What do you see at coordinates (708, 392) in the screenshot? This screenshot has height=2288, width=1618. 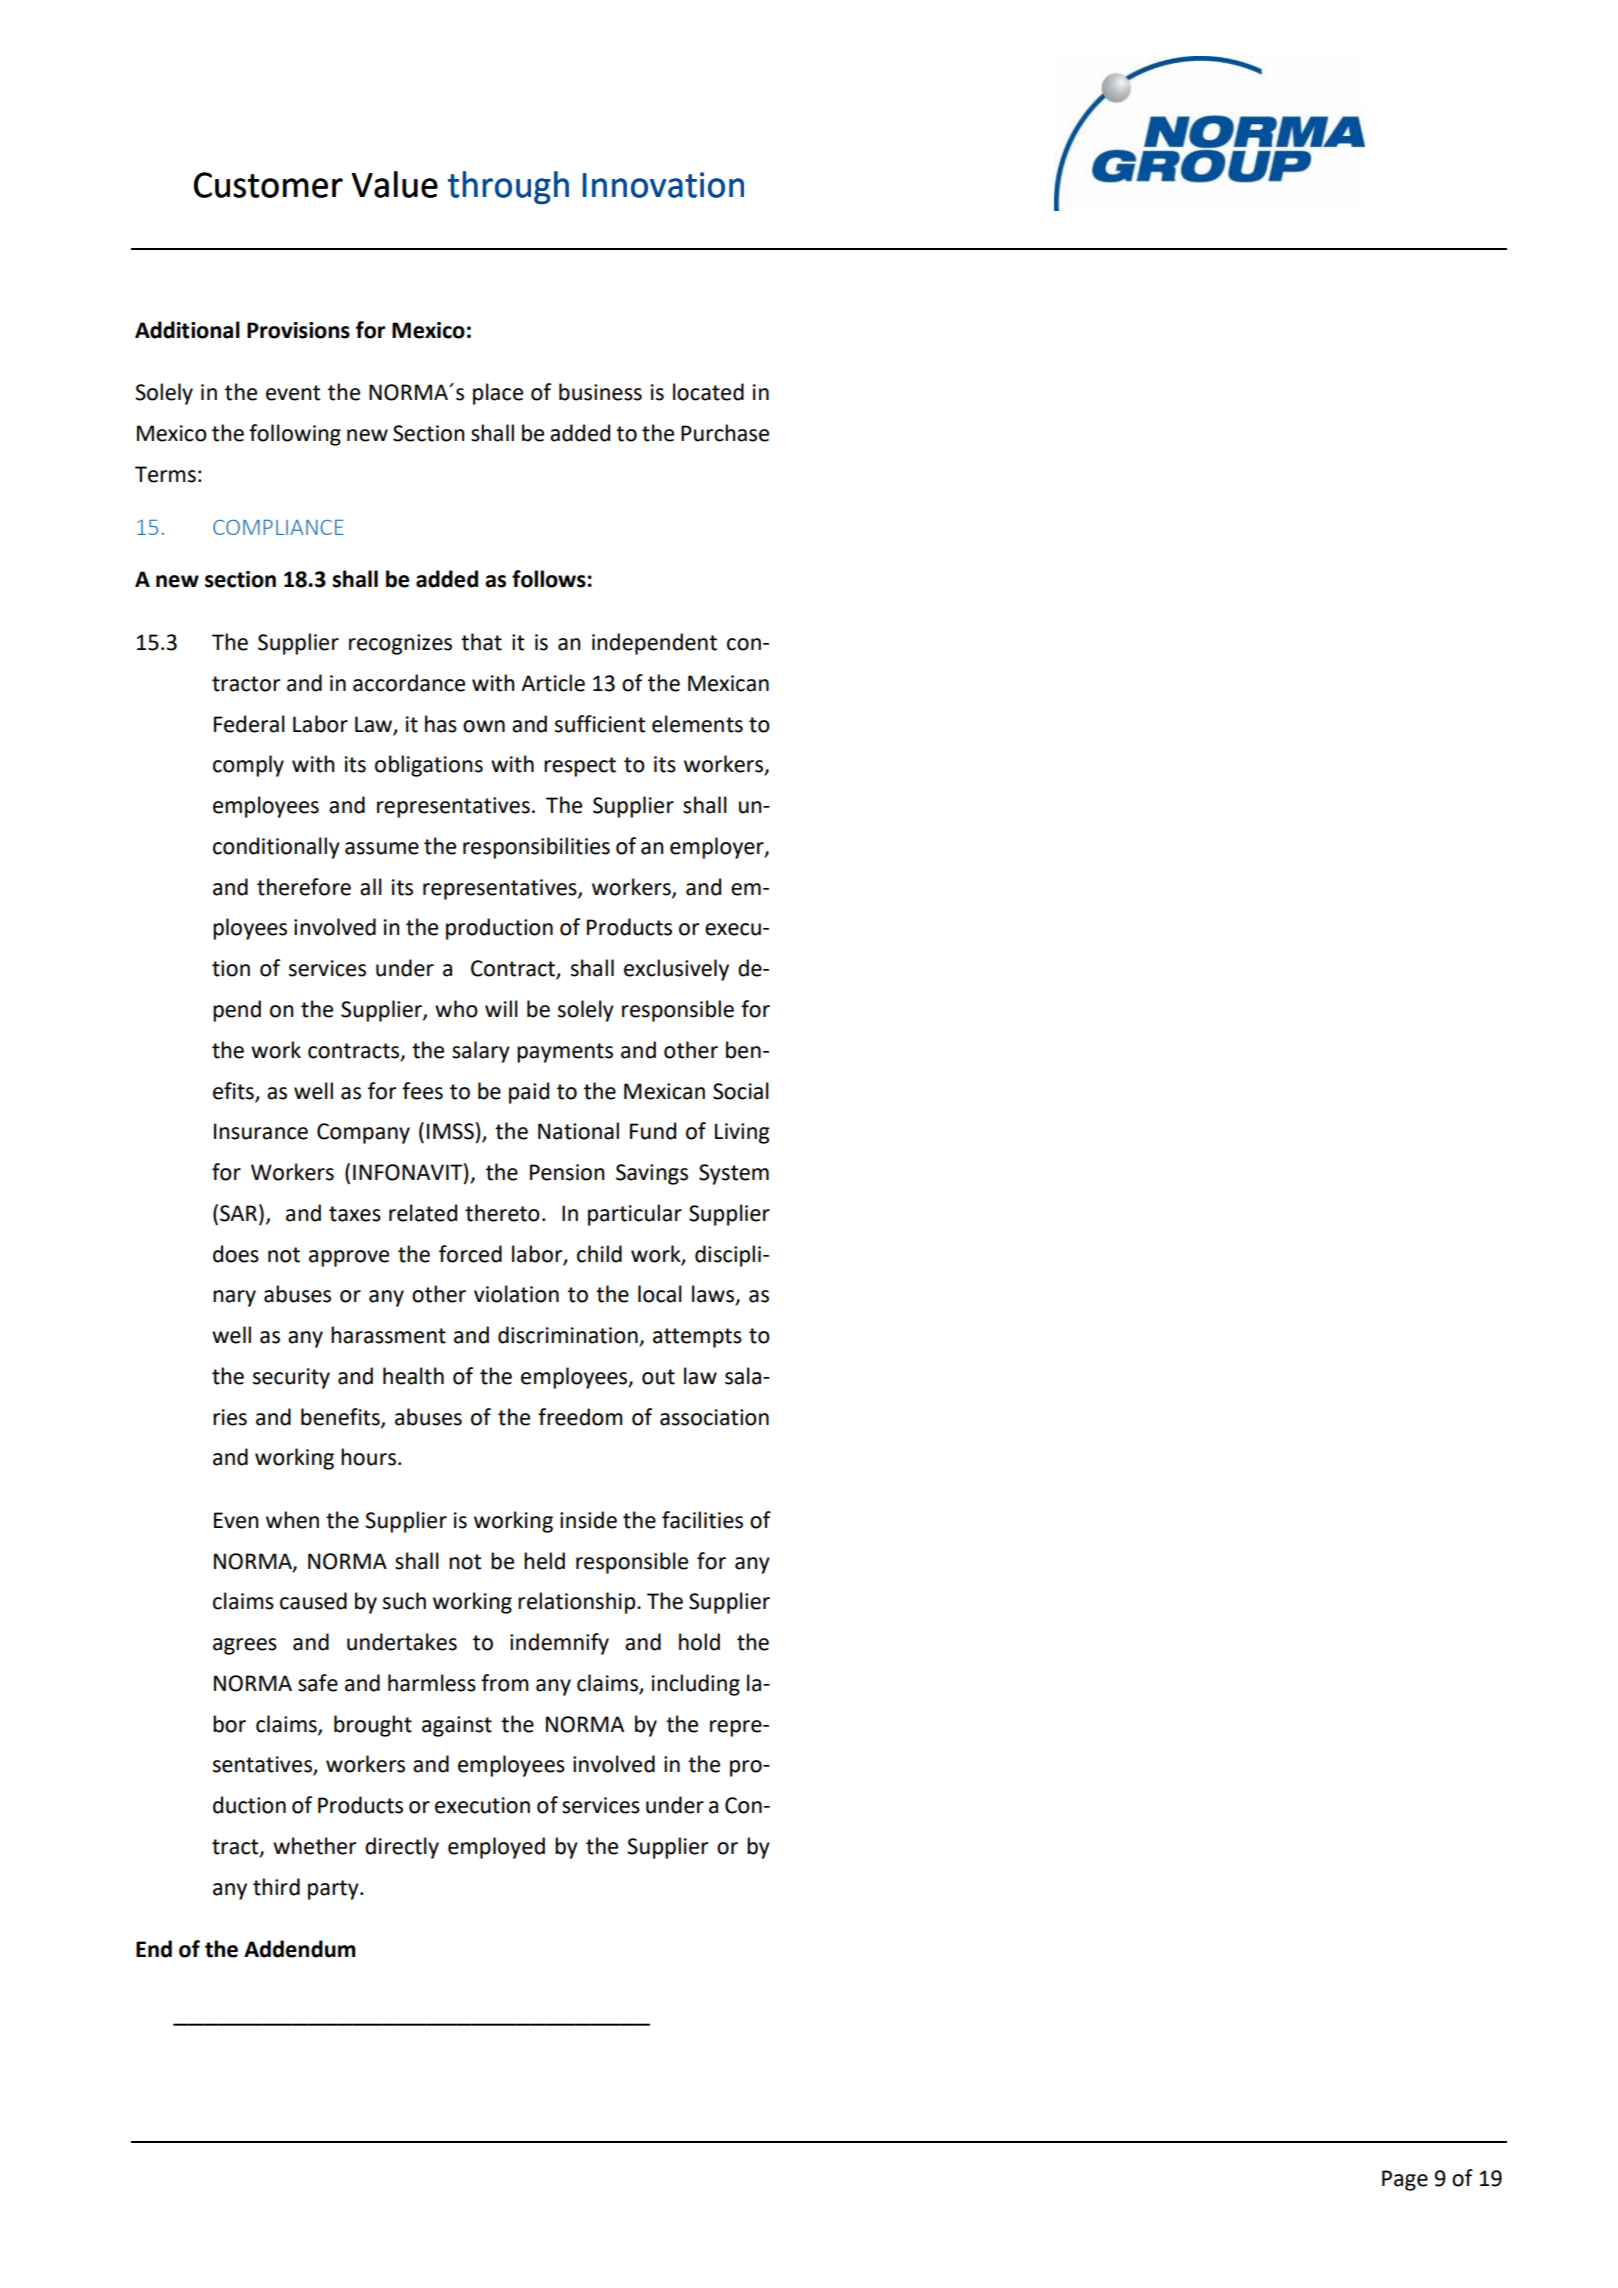 I see `located` at bounding box center [708, 392].
